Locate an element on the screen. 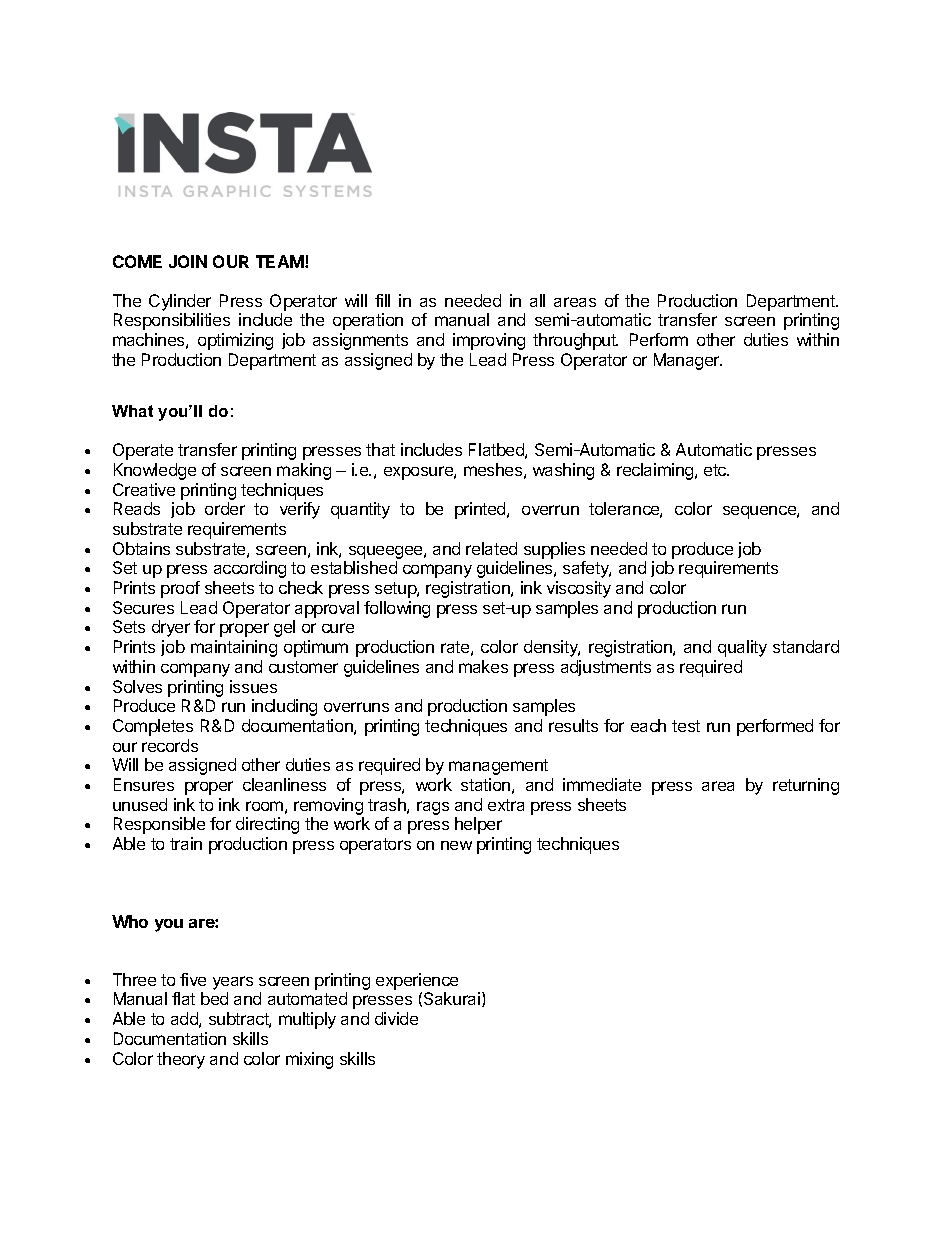 The image size is (952, 1233). Ensures is located at coordinates (144, 784).
